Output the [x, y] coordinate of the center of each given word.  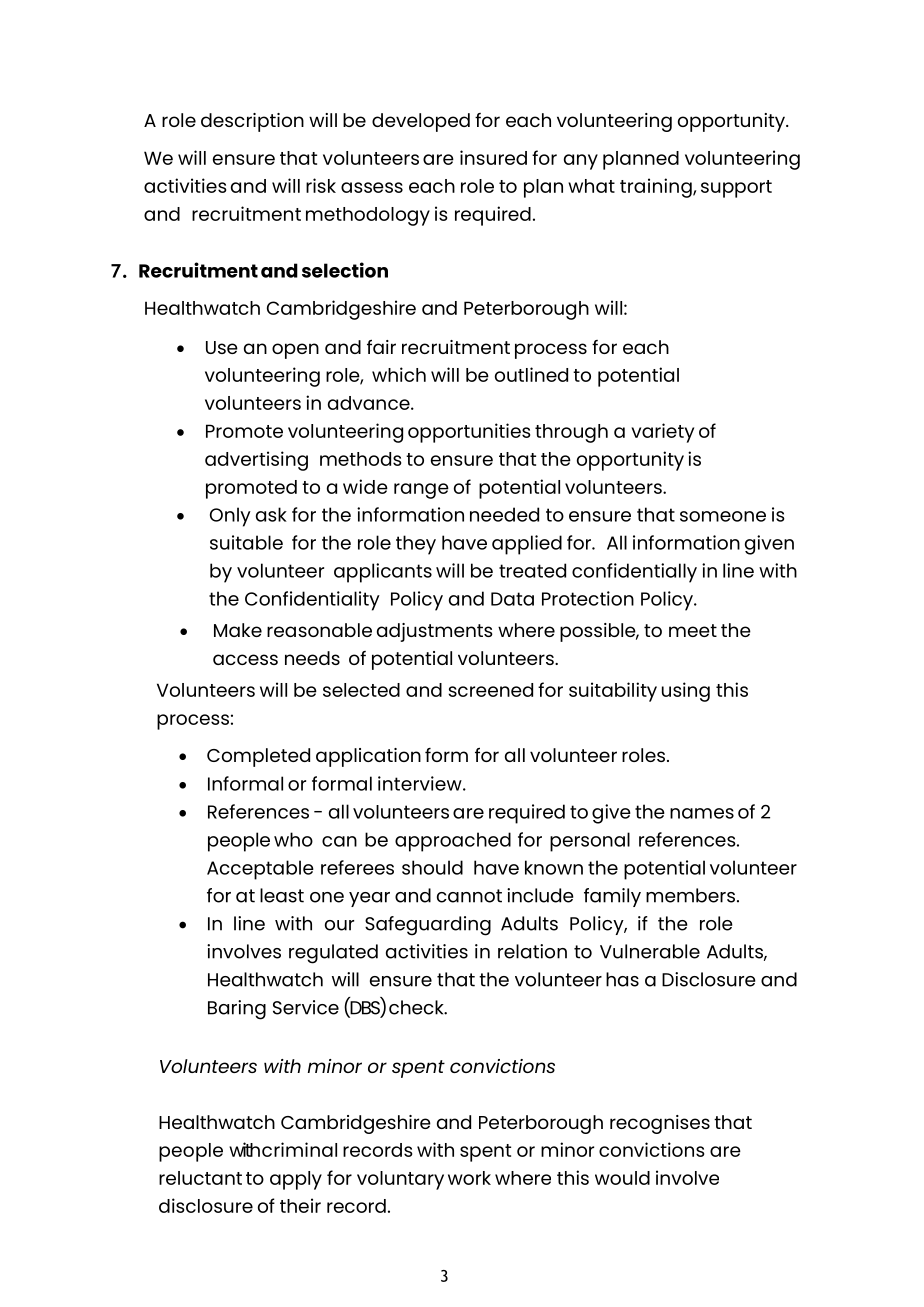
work [469, 1178]
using [686, 692]
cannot [469, 896]
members [690, 895]
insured [493, 157]
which [399, 374]
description [252, 122]
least [282, 895]
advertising [256, 461]
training [657, 188]
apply [296, 1180]
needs [312, 658]
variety [662, 433]
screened [490, 690]
